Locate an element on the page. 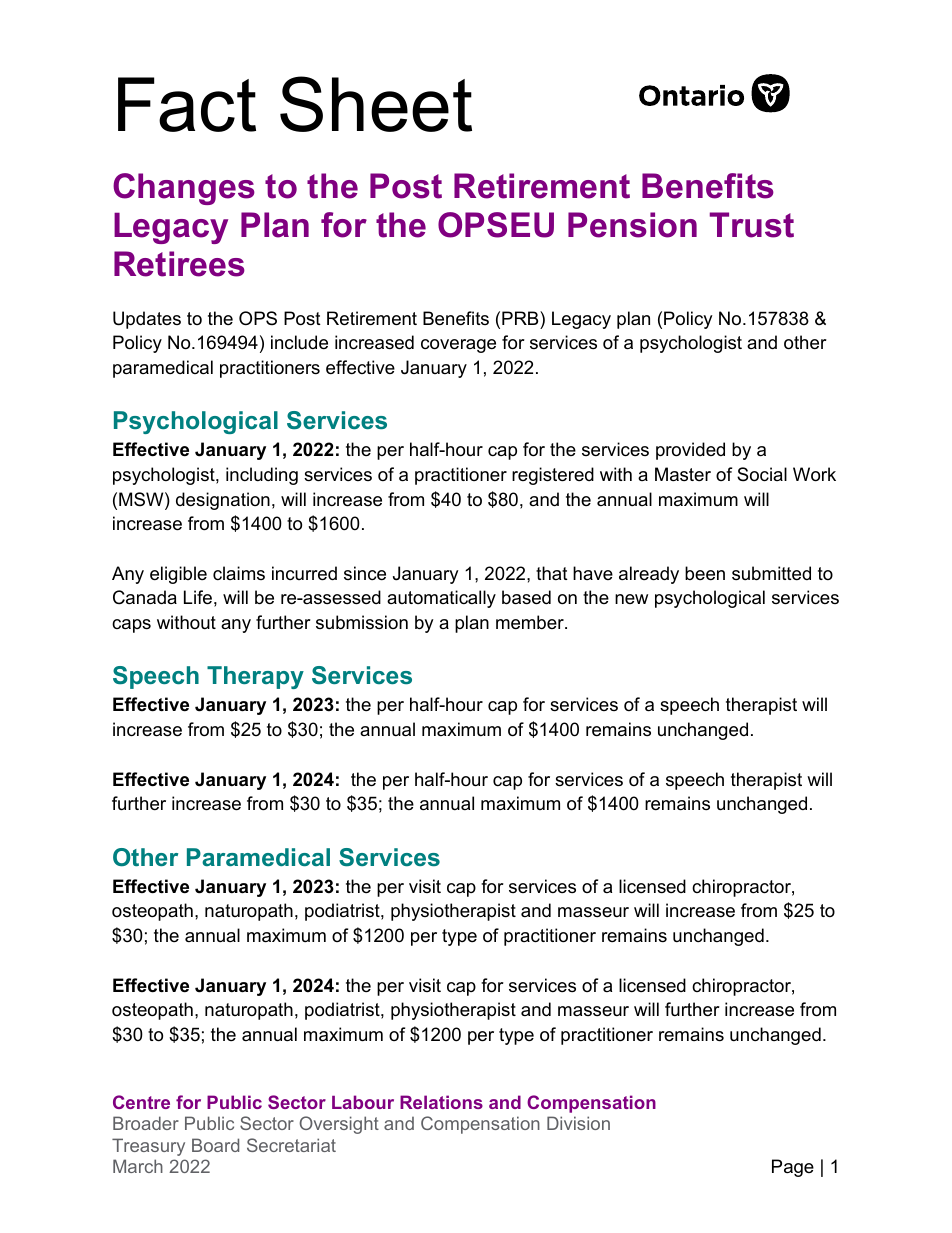 Image resolution: width=952 pixels, height=1233 pixels. Board is located at coordinates (215, 1145).
